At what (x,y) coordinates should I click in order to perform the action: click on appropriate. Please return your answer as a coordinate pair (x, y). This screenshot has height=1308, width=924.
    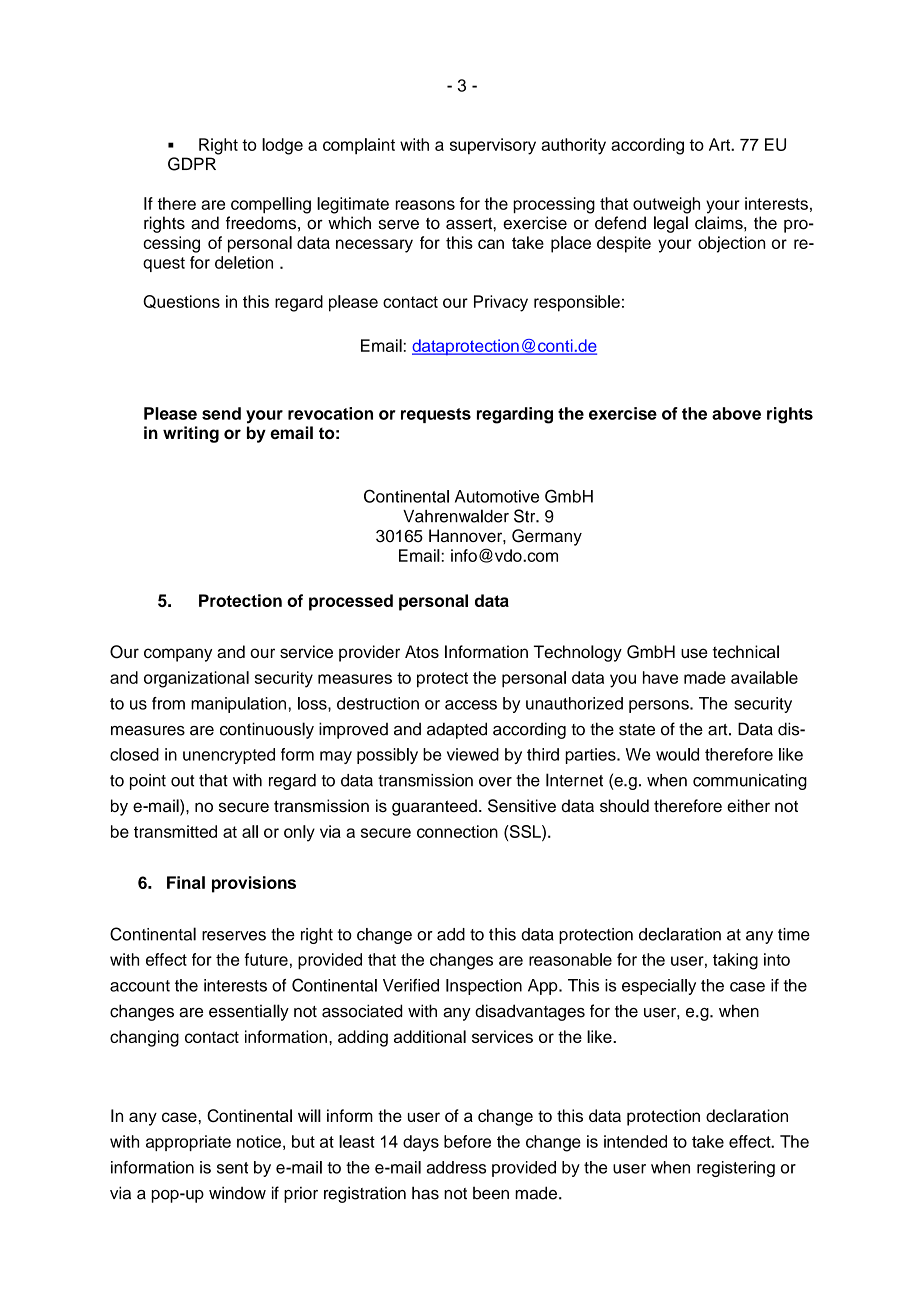
    Looking at the image, I should click on (188, 1143).
